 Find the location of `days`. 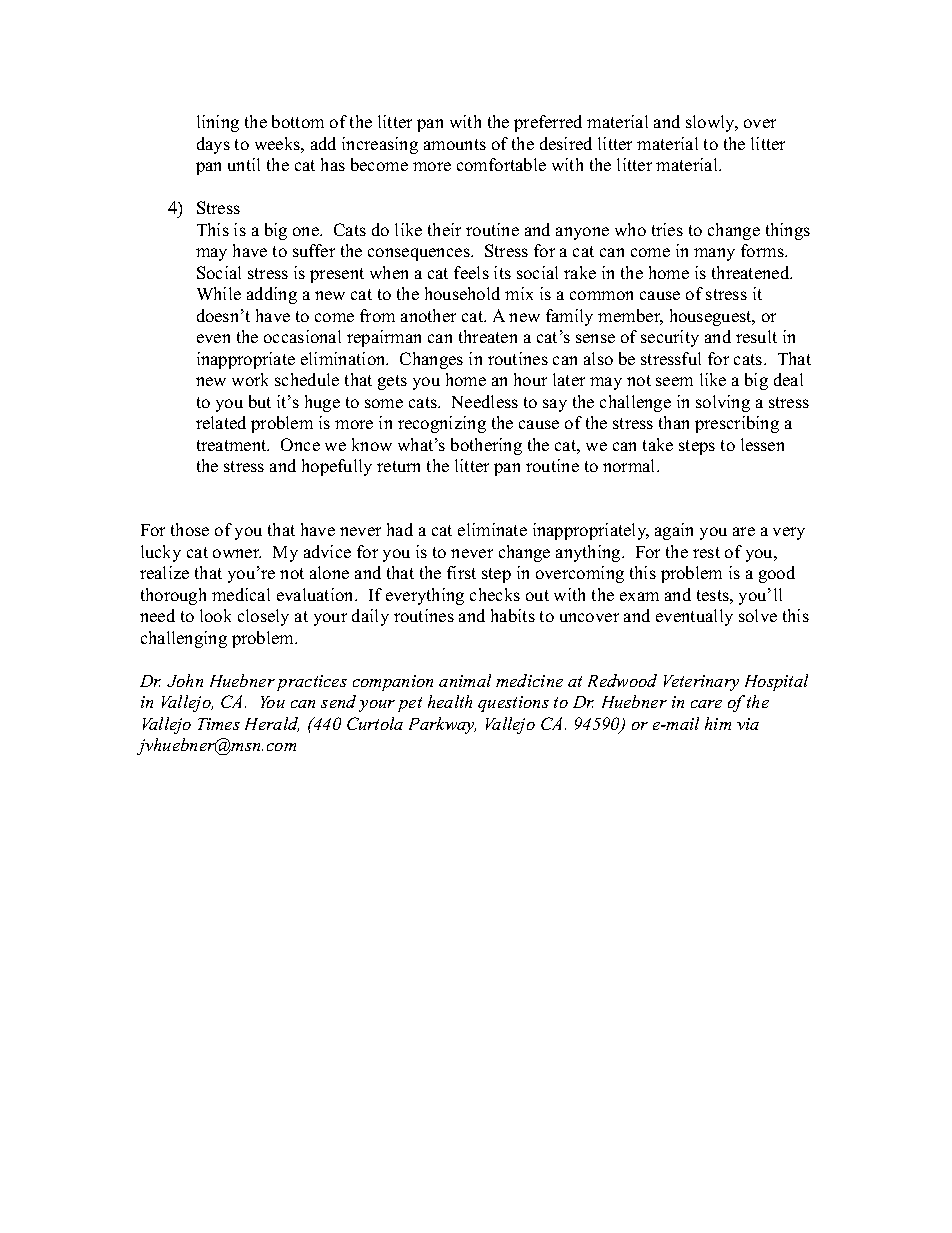

days is located at coordinates (213, 145).
